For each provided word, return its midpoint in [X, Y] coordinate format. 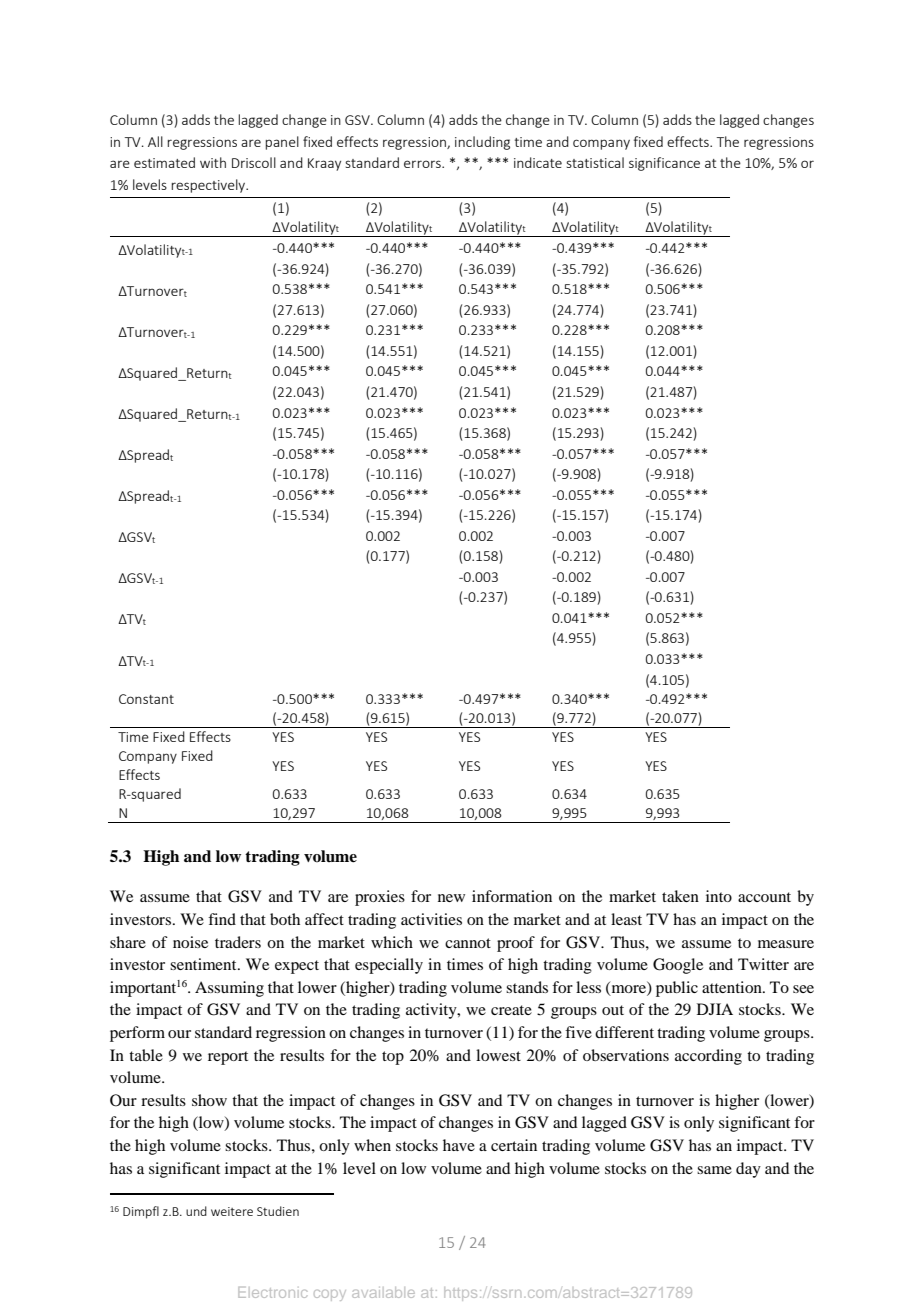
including [482, 143]
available [383, 1292]
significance [664, 164]
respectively [209, 186]
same [714, 1170]
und [196, 1211]
